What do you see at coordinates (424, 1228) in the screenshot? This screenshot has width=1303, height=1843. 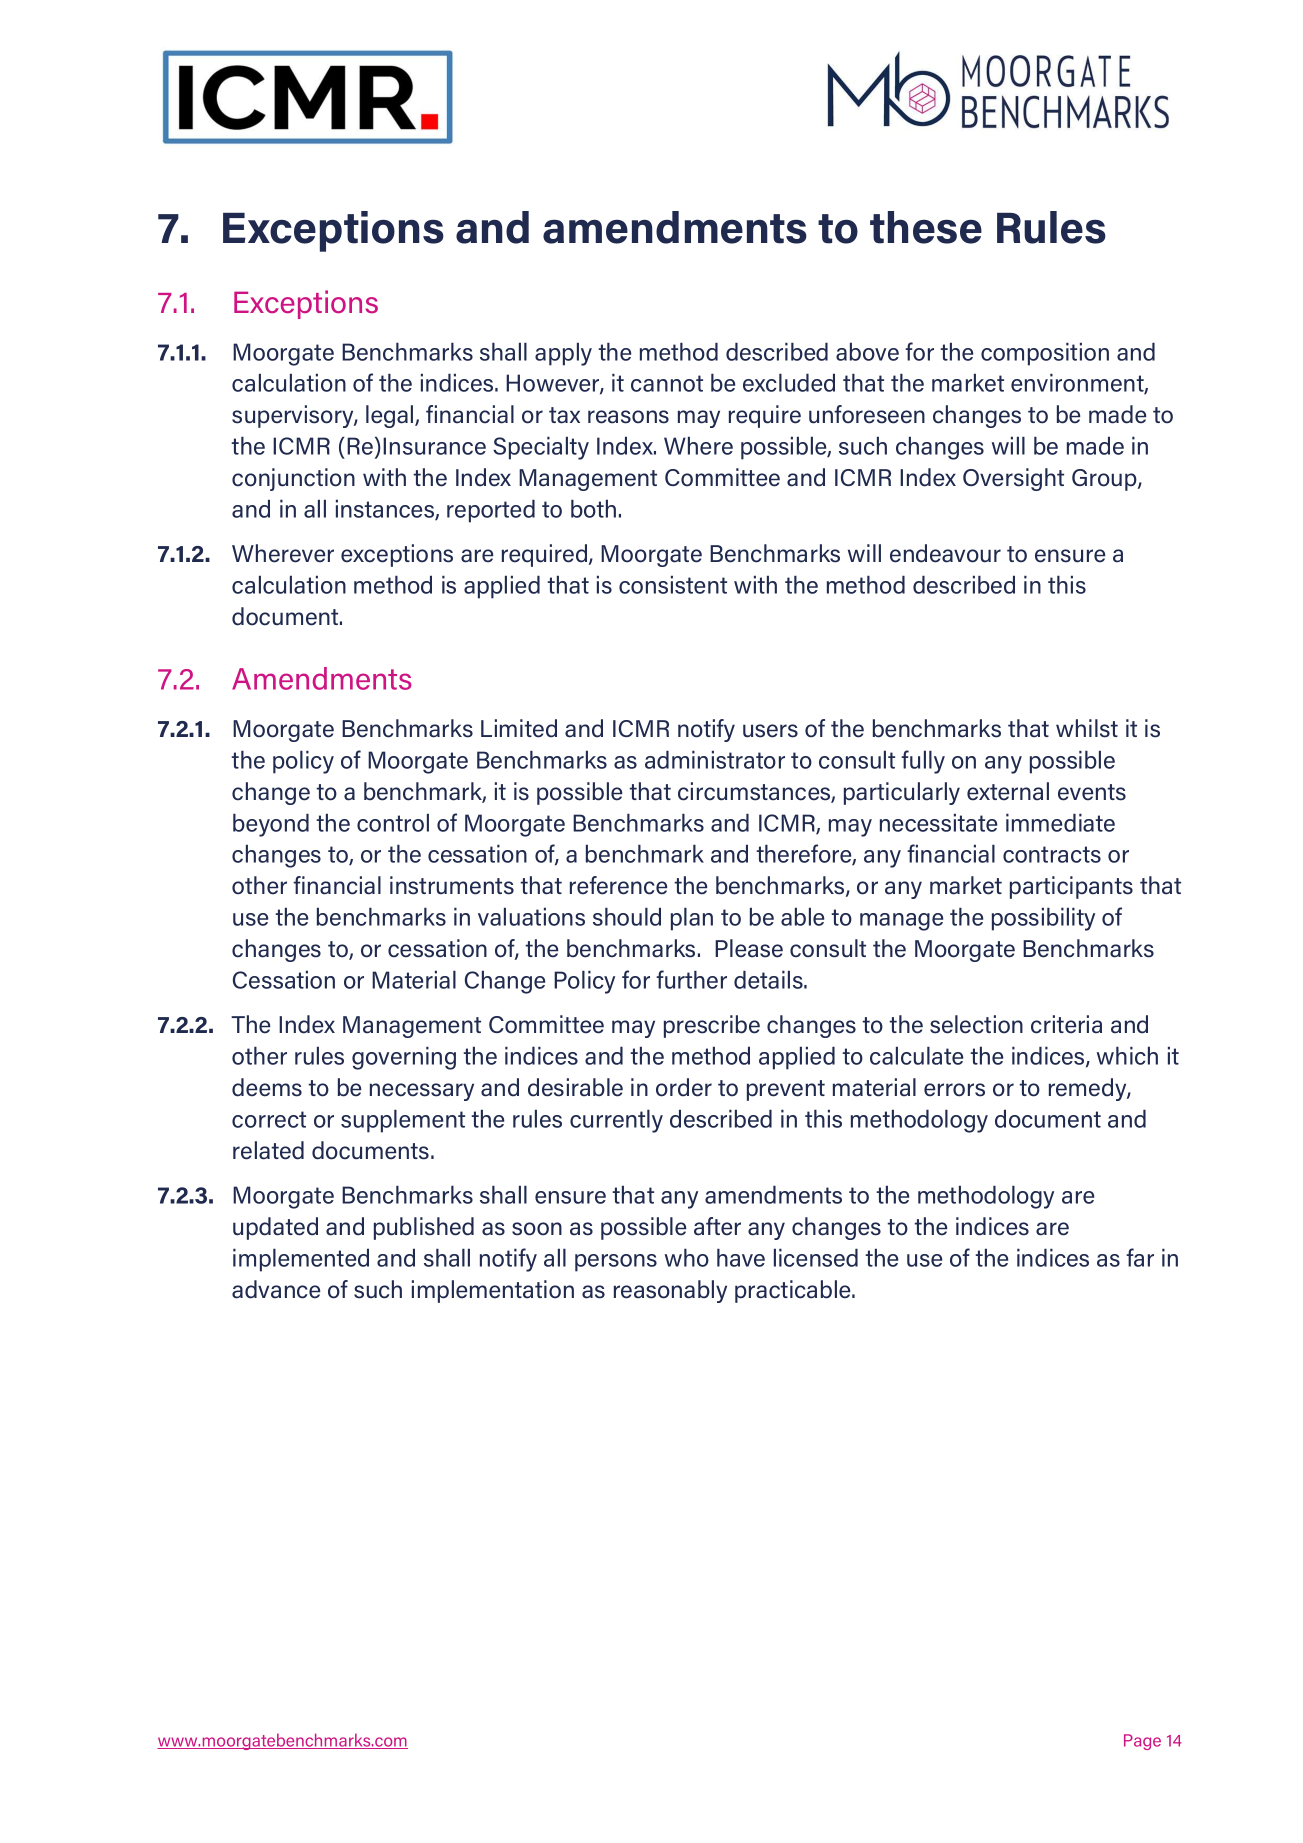 I see `published` at bounding box center [424, 1228].
